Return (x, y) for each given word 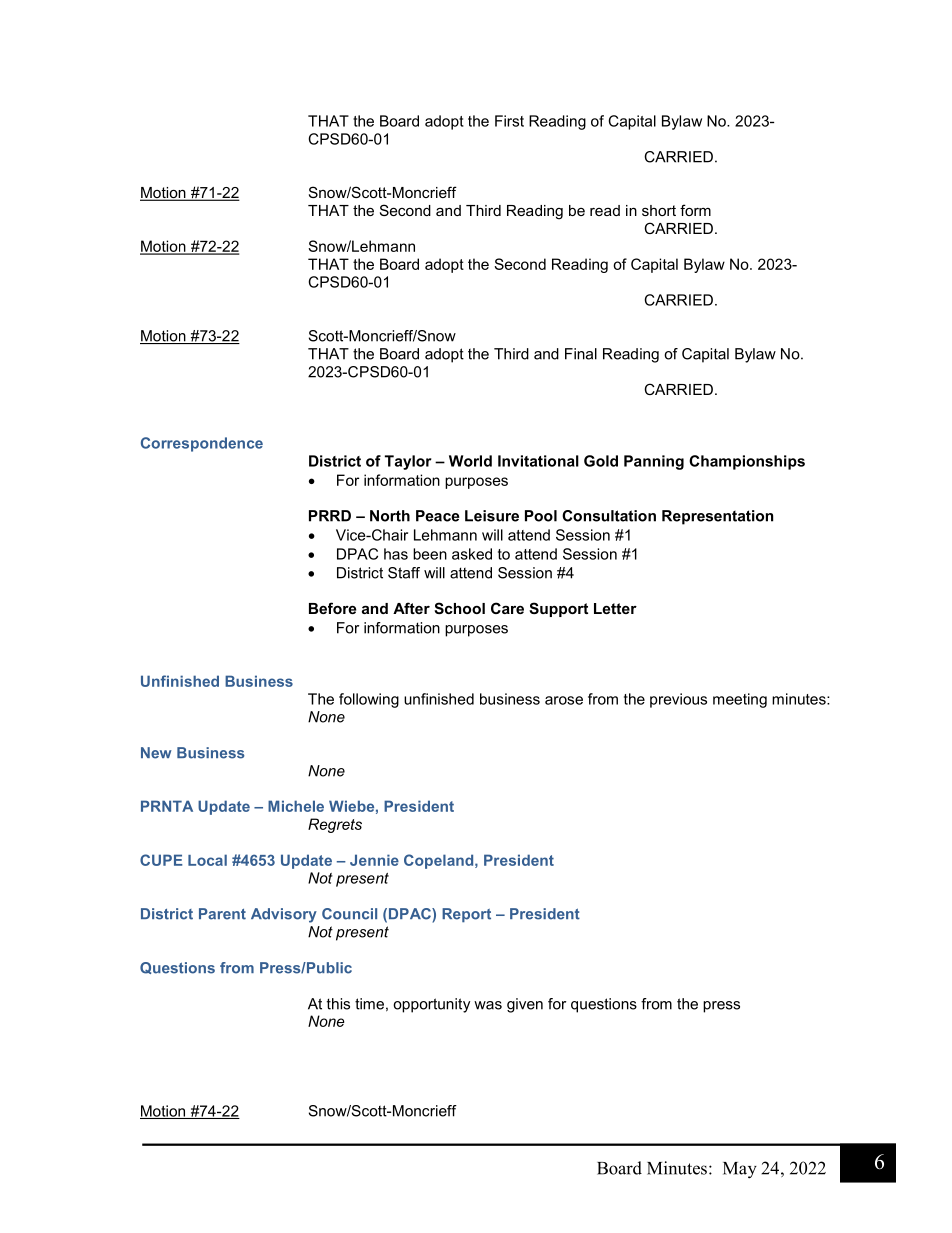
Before (332, 608)
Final (581, 354)
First (509, 121)
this (338, 1004)
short (659, 210)
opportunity (431, 1005)
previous (678, 700)
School (459, 608)
